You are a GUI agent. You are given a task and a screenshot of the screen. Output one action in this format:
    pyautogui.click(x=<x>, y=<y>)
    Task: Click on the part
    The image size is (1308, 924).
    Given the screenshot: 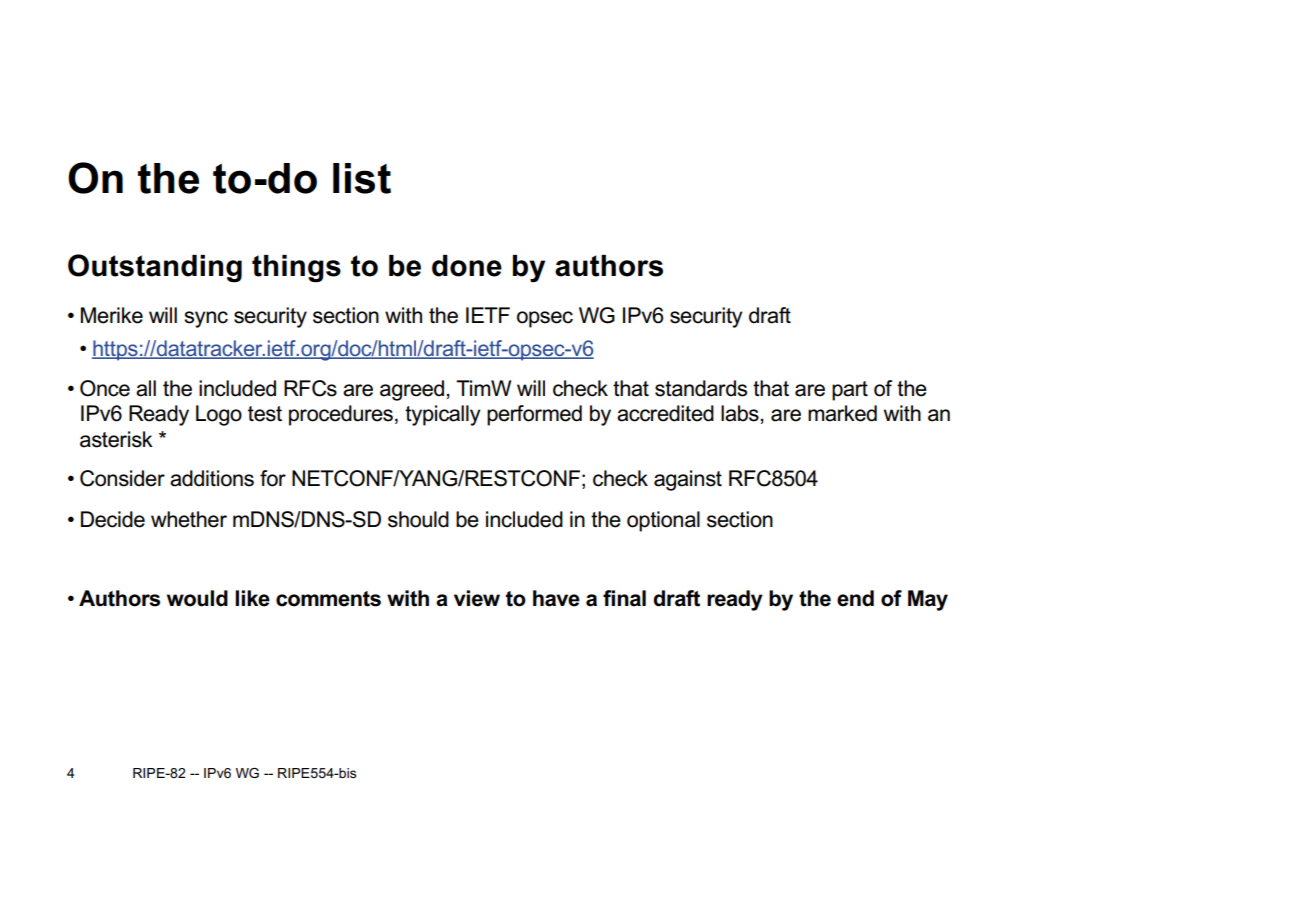 What is the action you would take?
    pyautogui.click(x=850, y=391)
